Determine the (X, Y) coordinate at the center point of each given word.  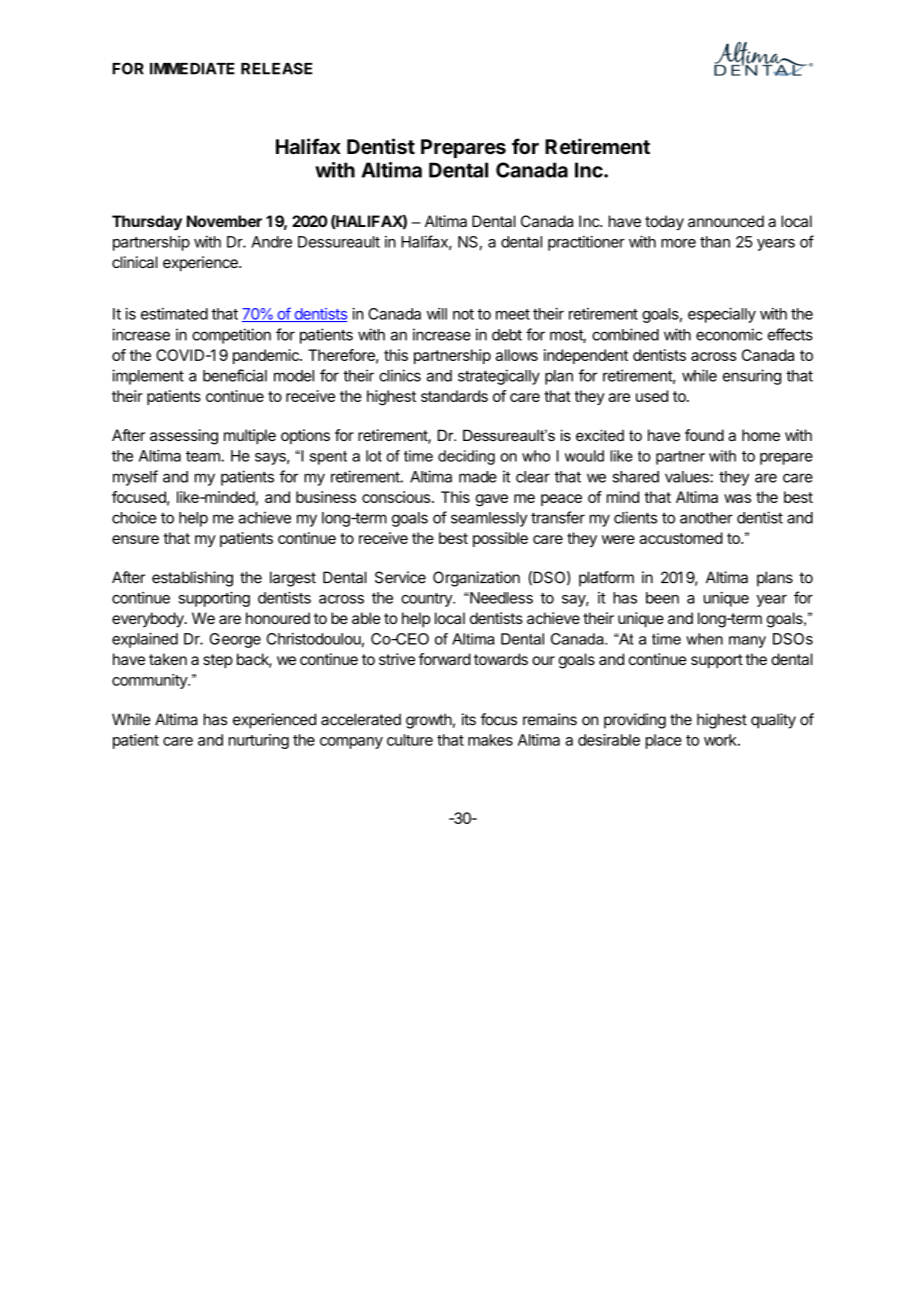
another (706, 518)
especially (722, 315)
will (437, 314)
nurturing (259, 741)
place (664, 741)
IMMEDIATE (192, 69)
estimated (174, 314)
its (469, 719)
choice (134, 517)
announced (726, 221)
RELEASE (276, 68)
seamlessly (489, 519)
